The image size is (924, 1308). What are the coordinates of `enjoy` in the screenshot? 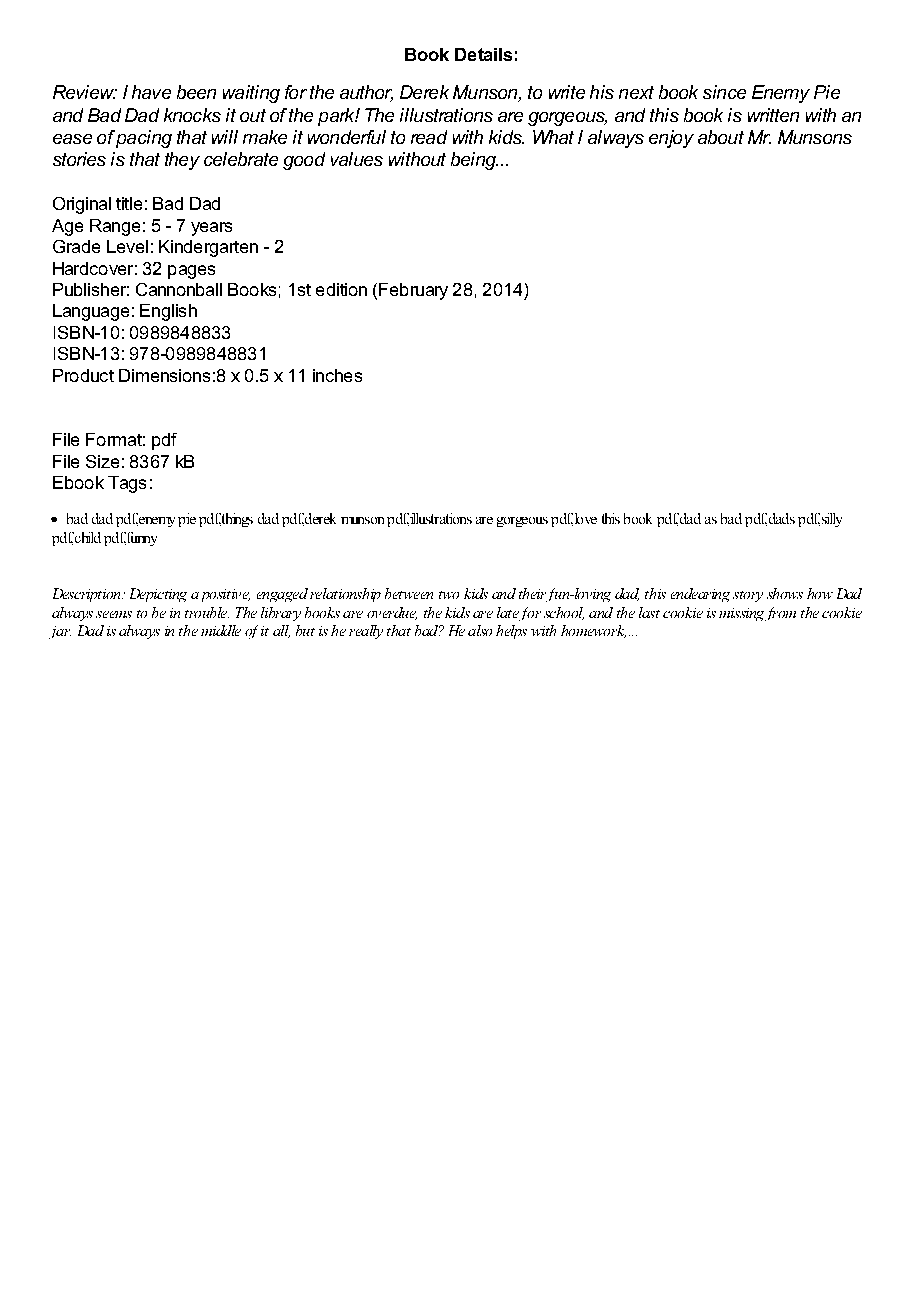 It's located at (671, 139).
